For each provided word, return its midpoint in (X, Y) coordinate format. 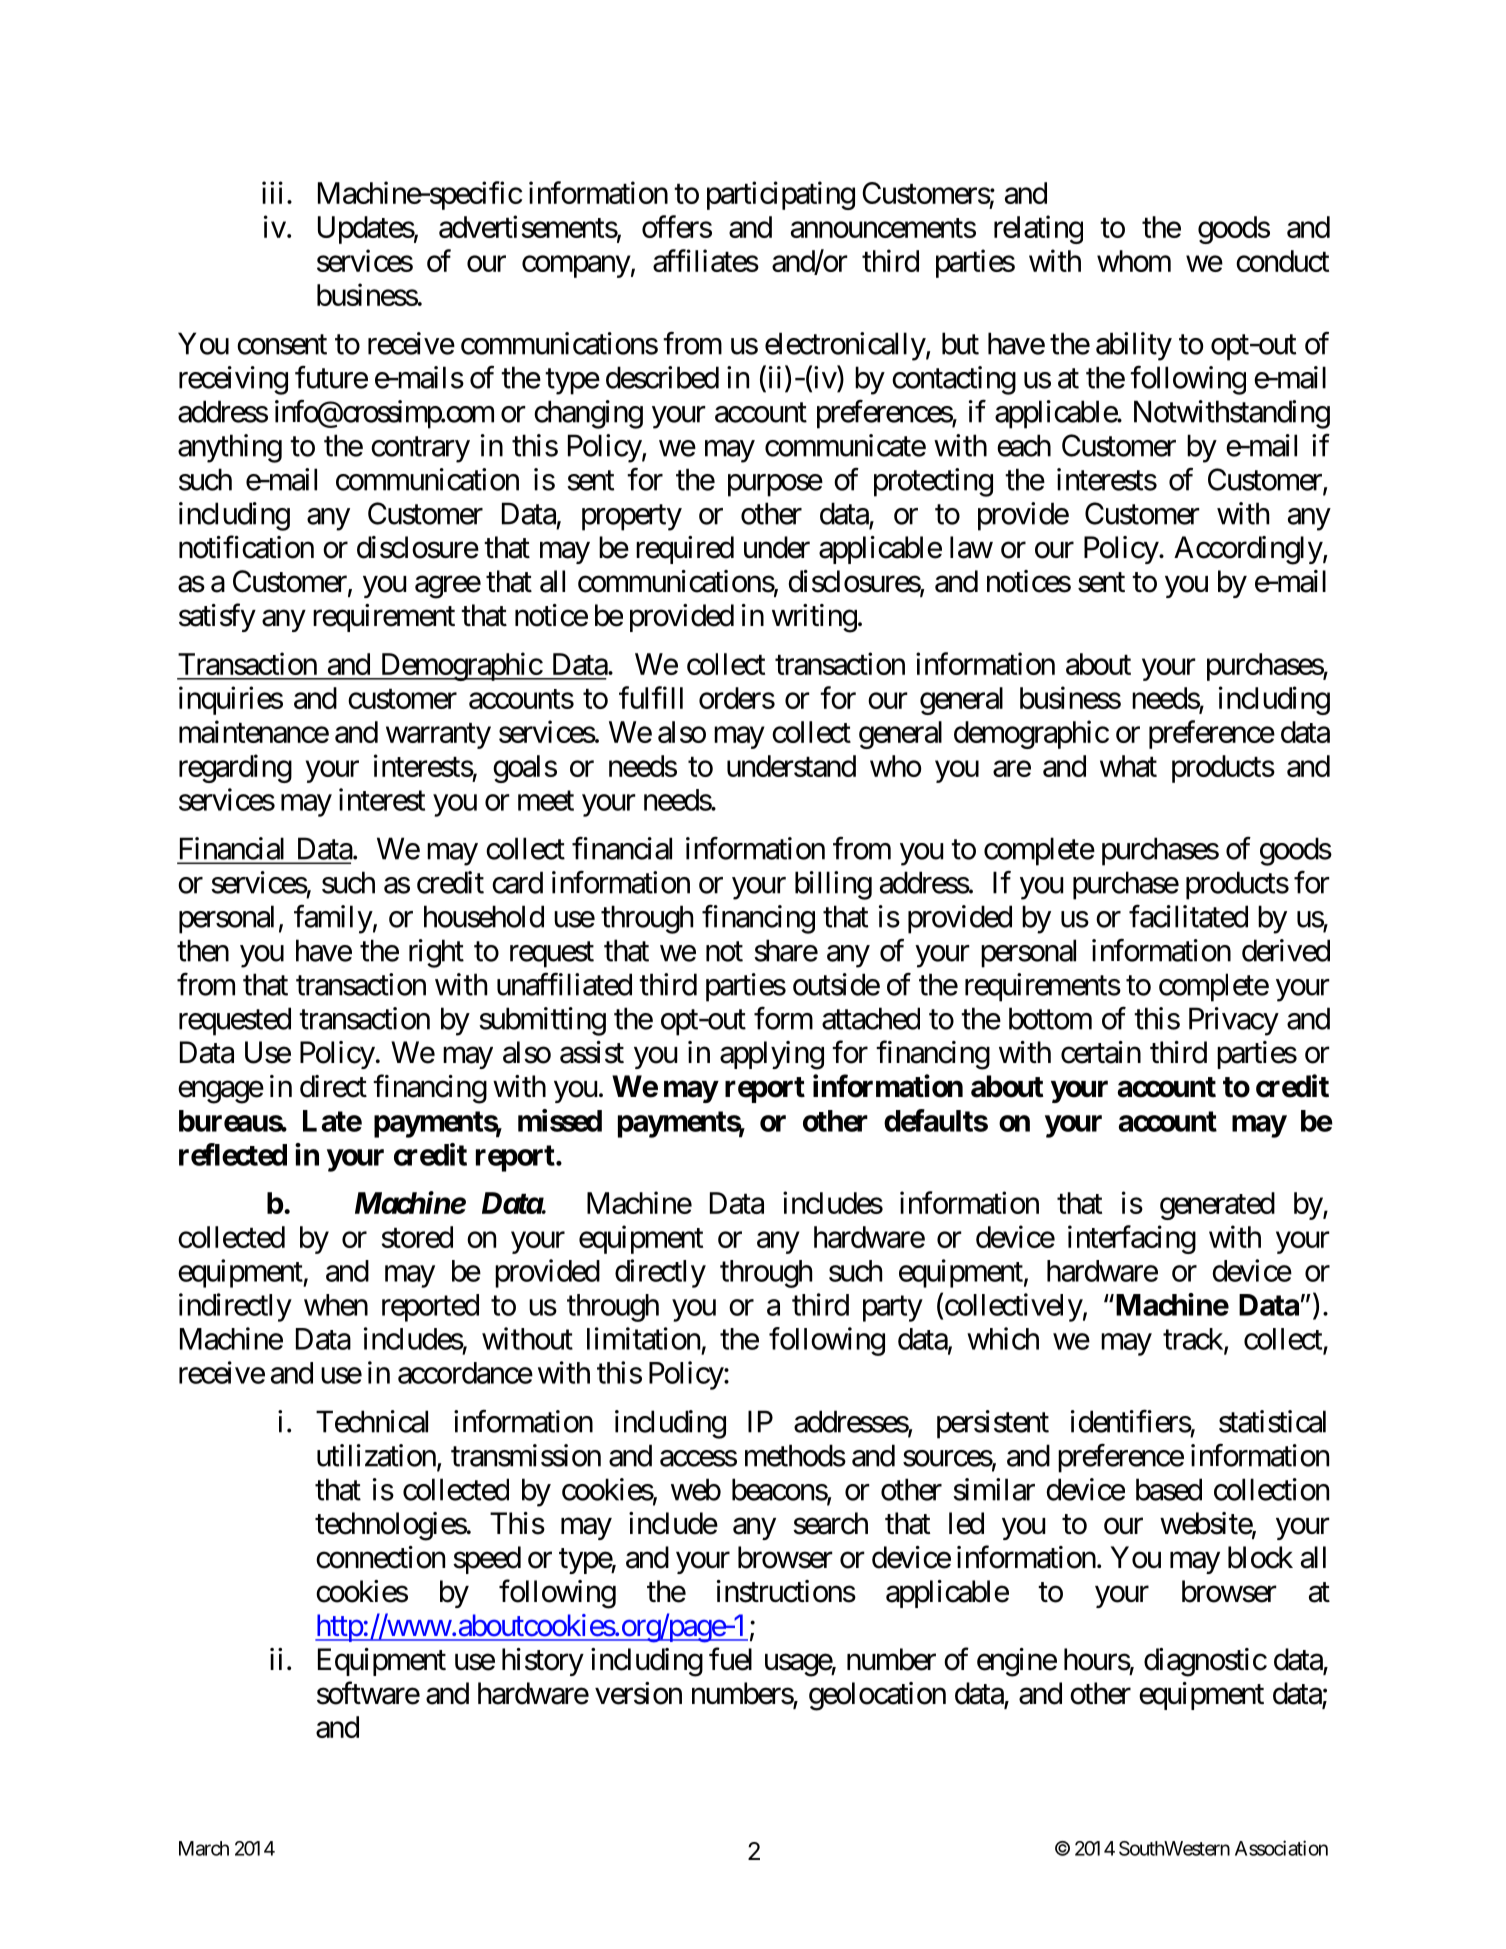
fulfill (651, 697)
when (336, 1305)
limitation (643, 1338)
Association (1281, 1848)
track (1194, 1340)
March (204, 1848)
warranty (438, 736)
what (1128, 766)
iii (272, 192)
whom (1134, 261)
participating (781, 195)
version (638, 1693)
